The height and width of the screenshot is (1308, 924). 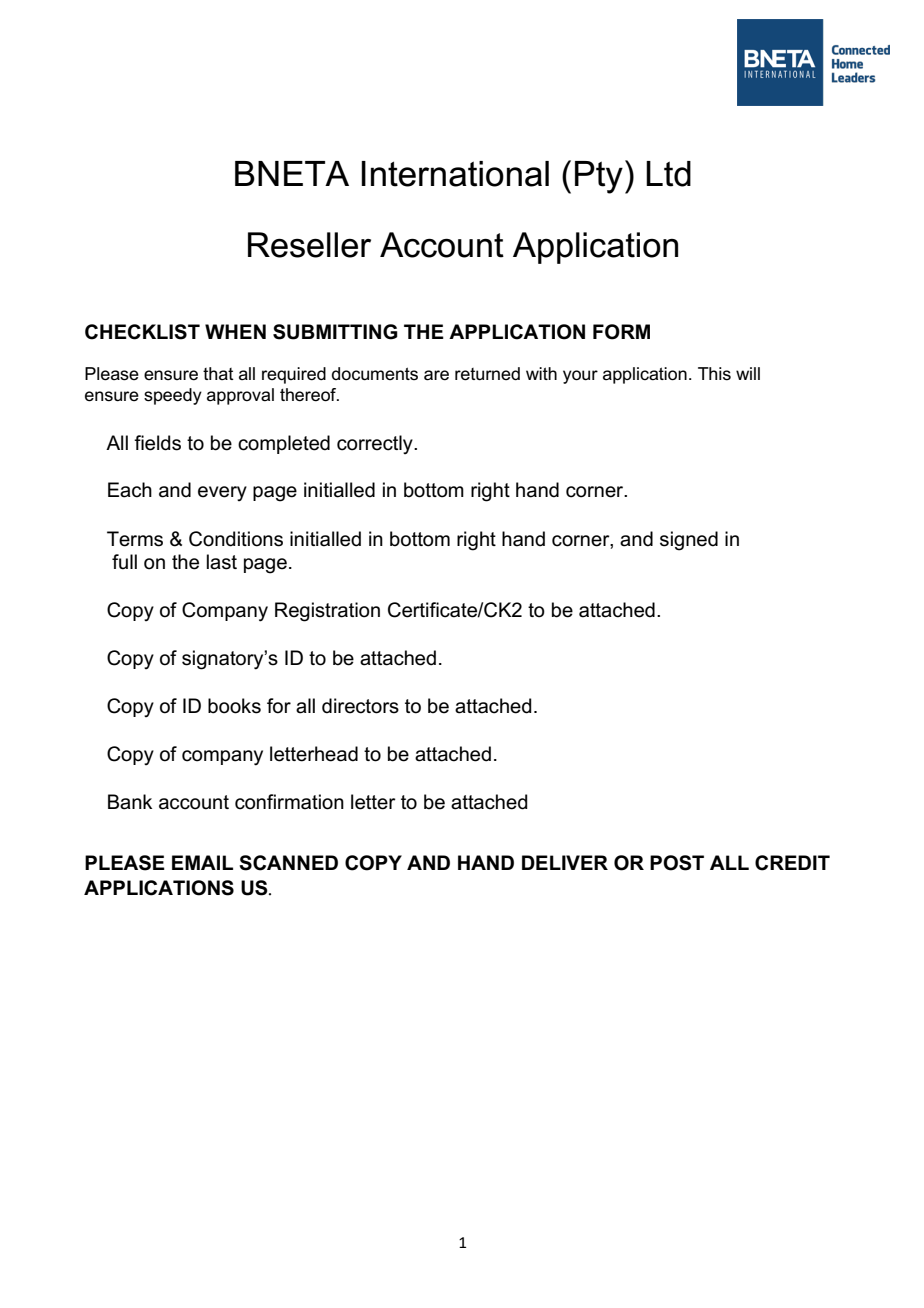 What do you see at coordinates (173, 396) in the screenshot?
I see `speedy` at bounding box center [173, 396].
